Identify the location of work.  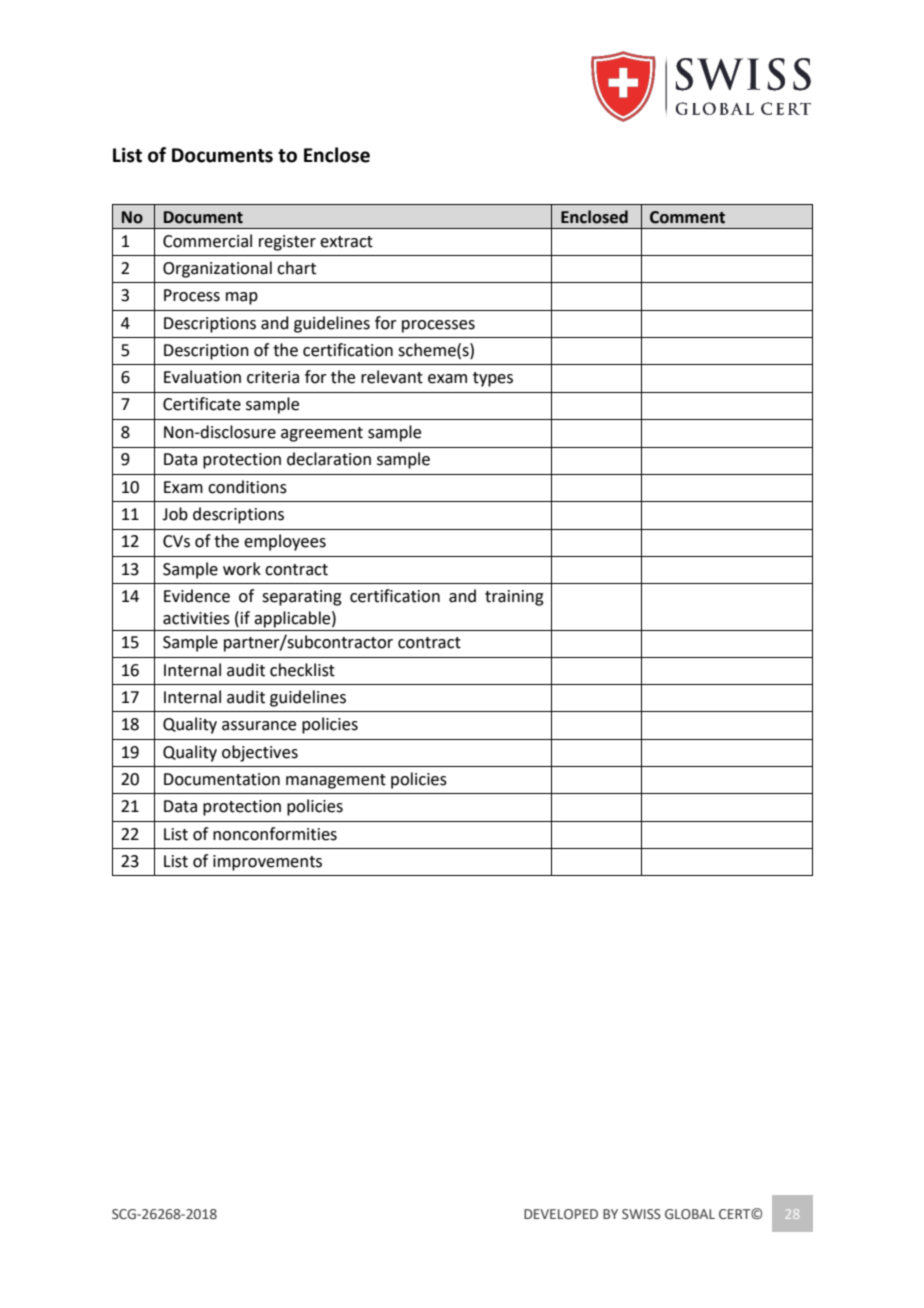
(242, 569).
